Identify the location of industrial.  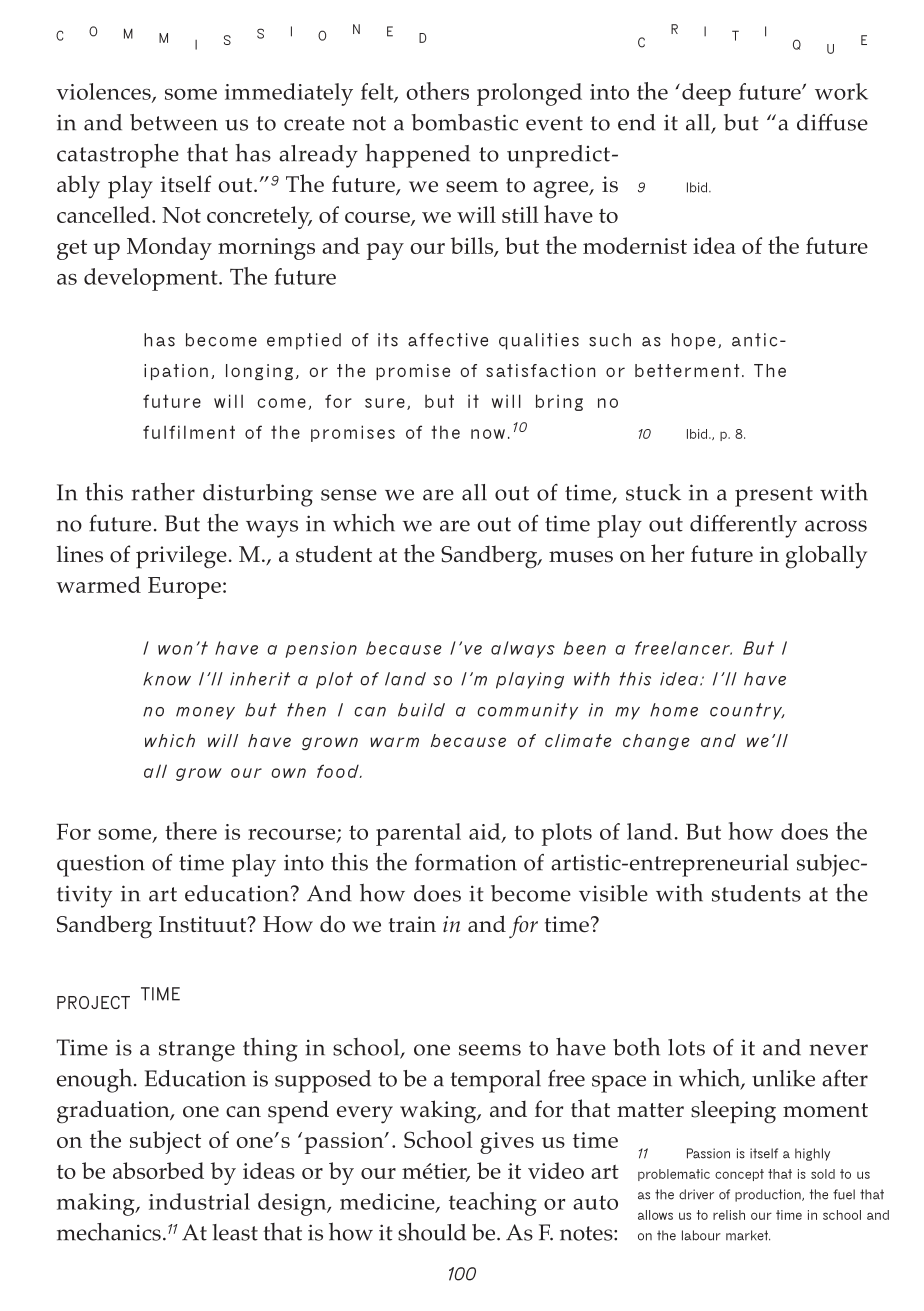
(199, 1201).
